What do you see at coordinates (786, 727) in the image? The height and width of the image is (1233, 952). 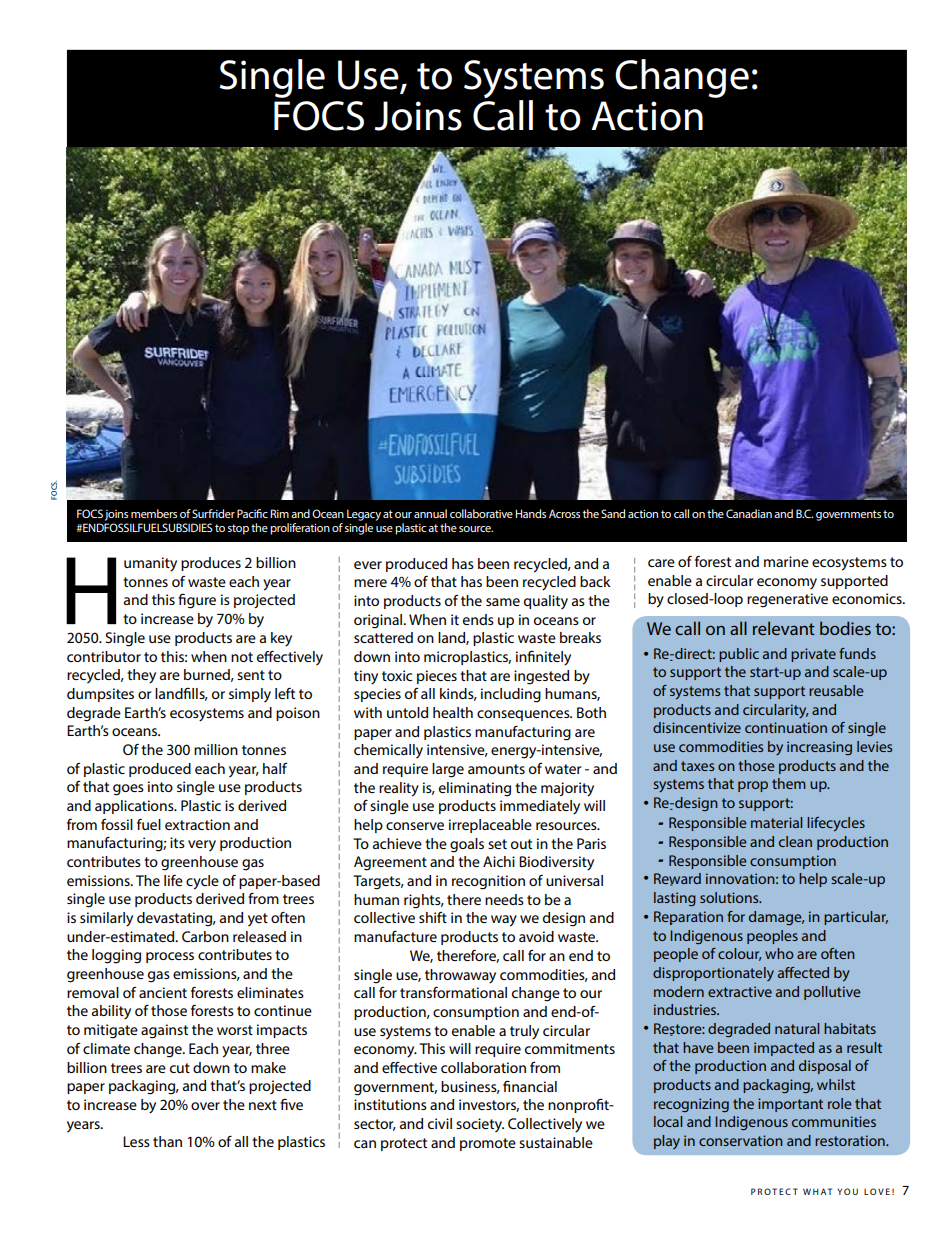 I see `continuation` at bounding box center [786, 727].
